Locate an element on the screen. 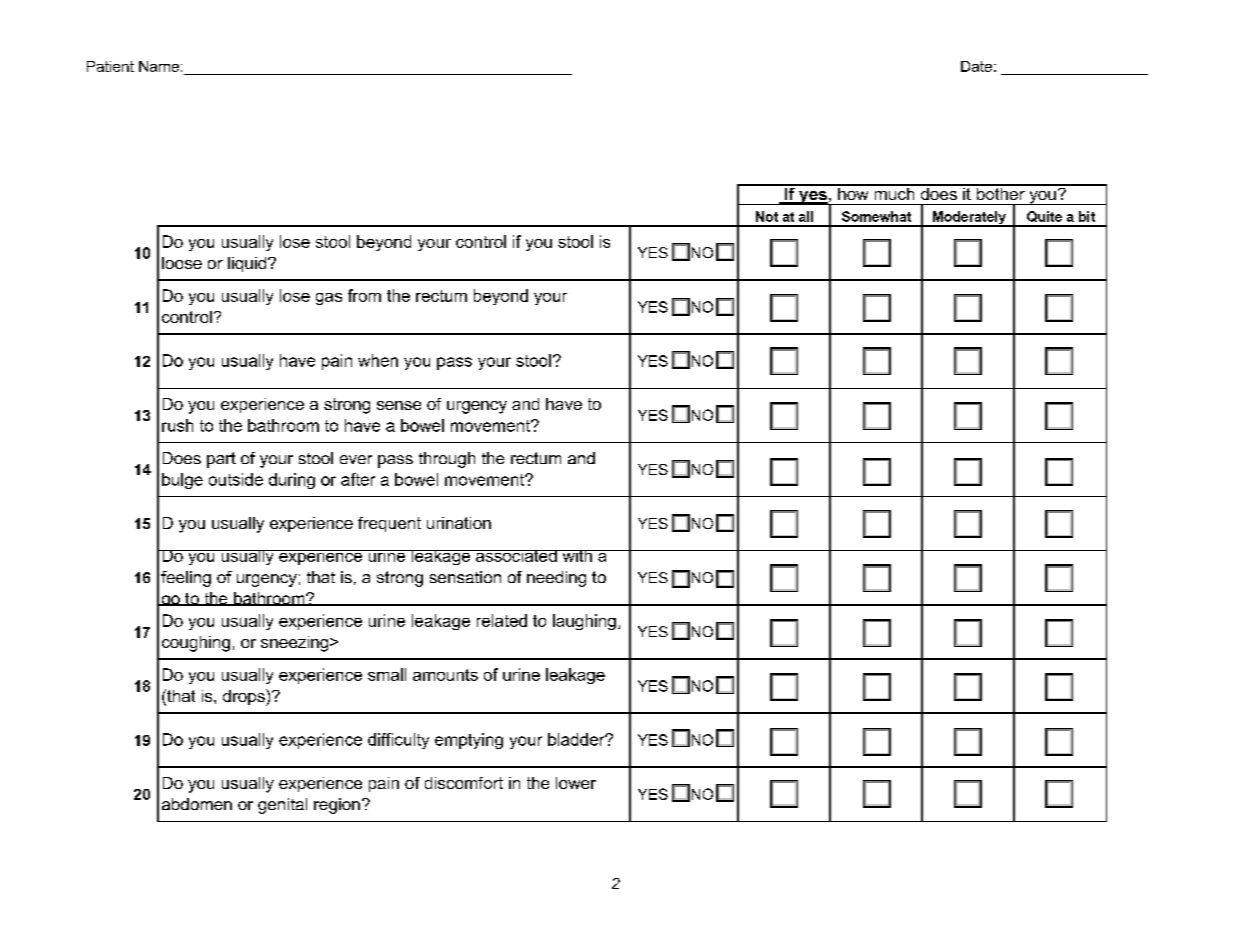 The height and width of the screenshot is (952, 1233). Somewhat is located at coordinates (876, 216).
